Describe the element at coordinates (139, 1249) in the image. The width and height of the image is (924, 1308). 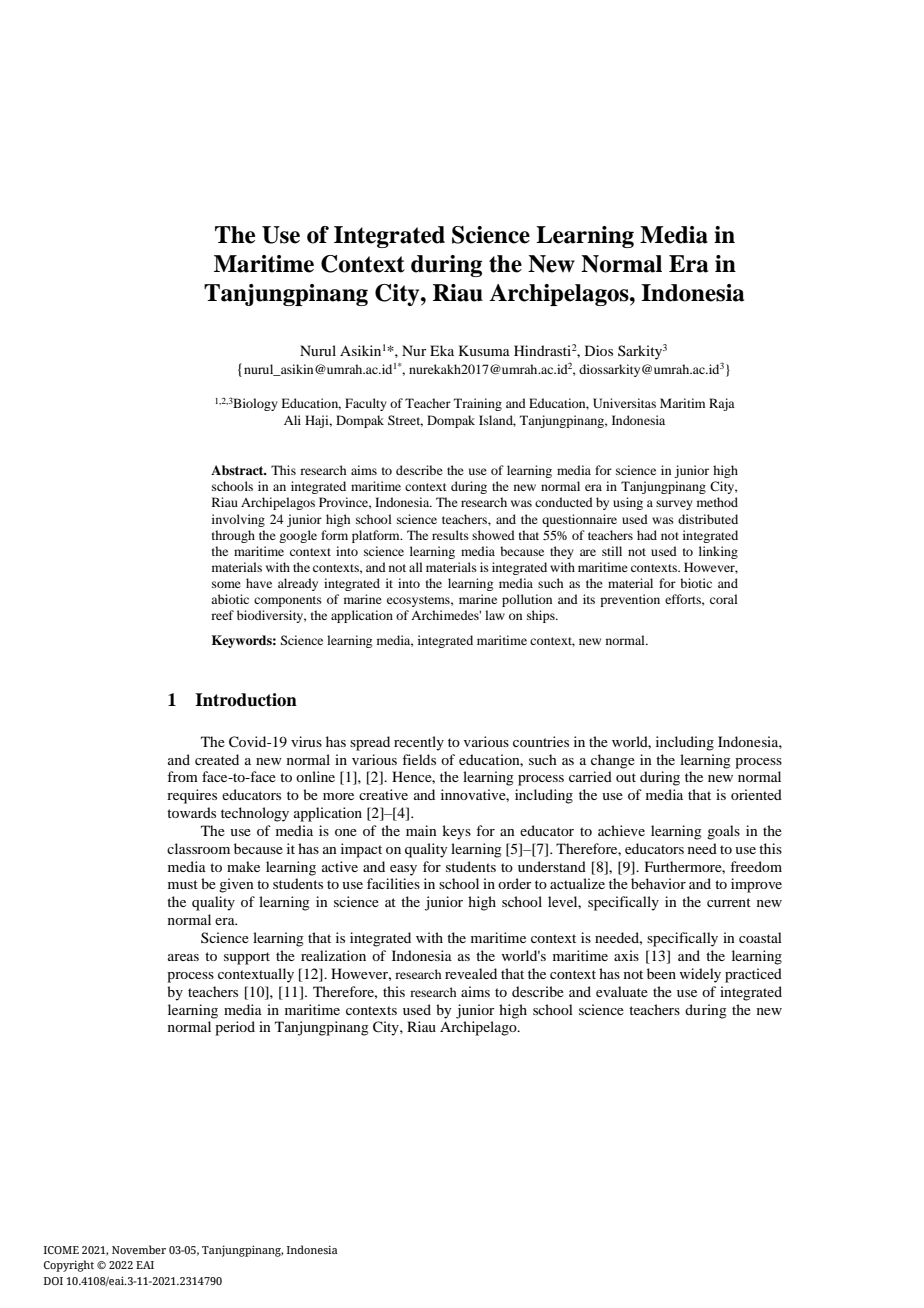
I see `November` at that location.
